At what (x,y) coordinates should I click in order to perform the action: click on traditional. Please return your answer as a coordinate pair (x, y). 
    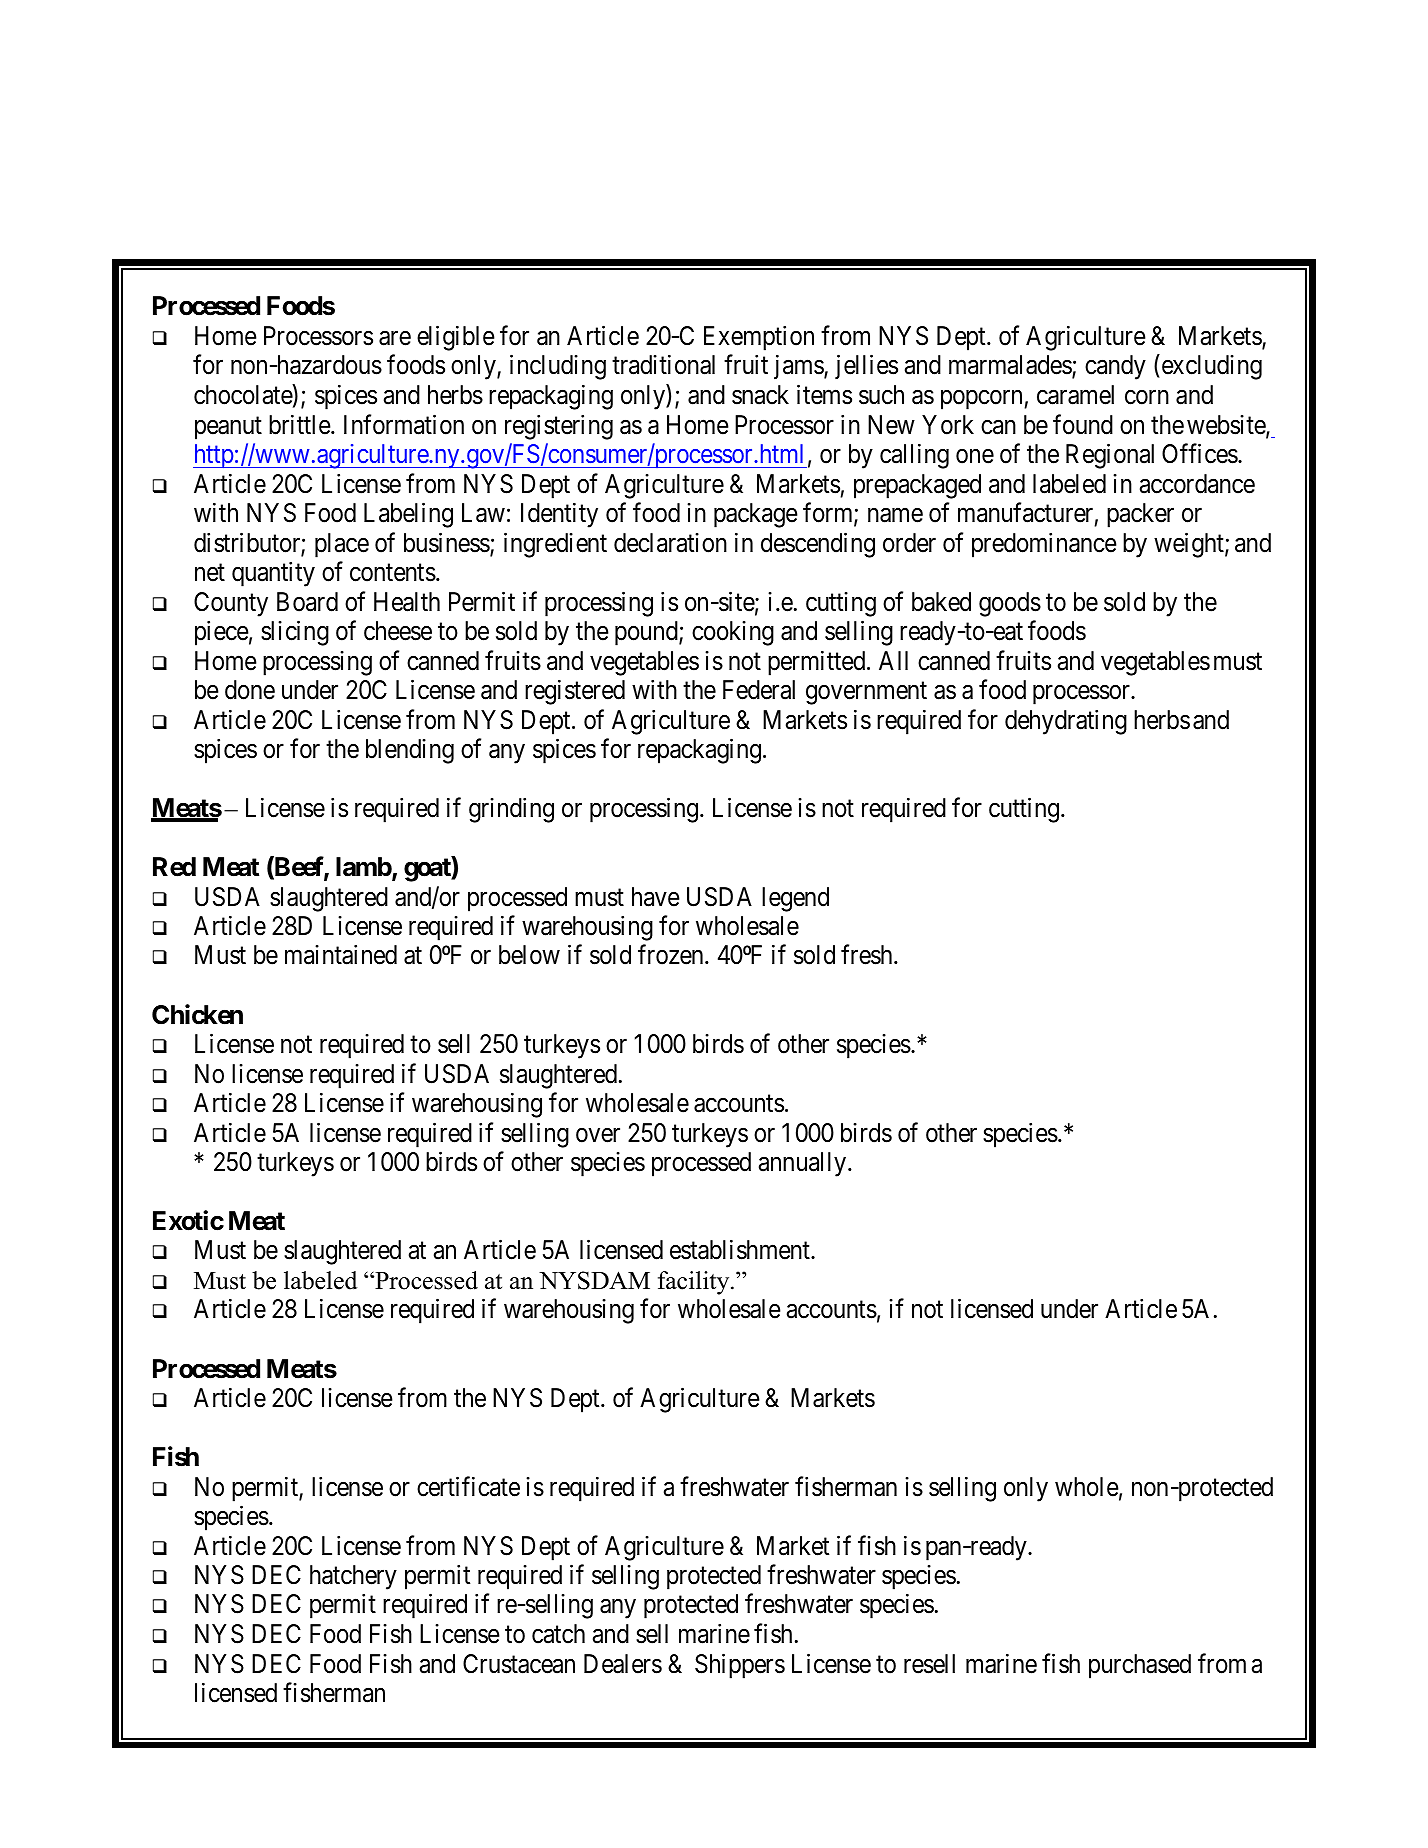
    Looking at the image, I should click on (663, 365).
